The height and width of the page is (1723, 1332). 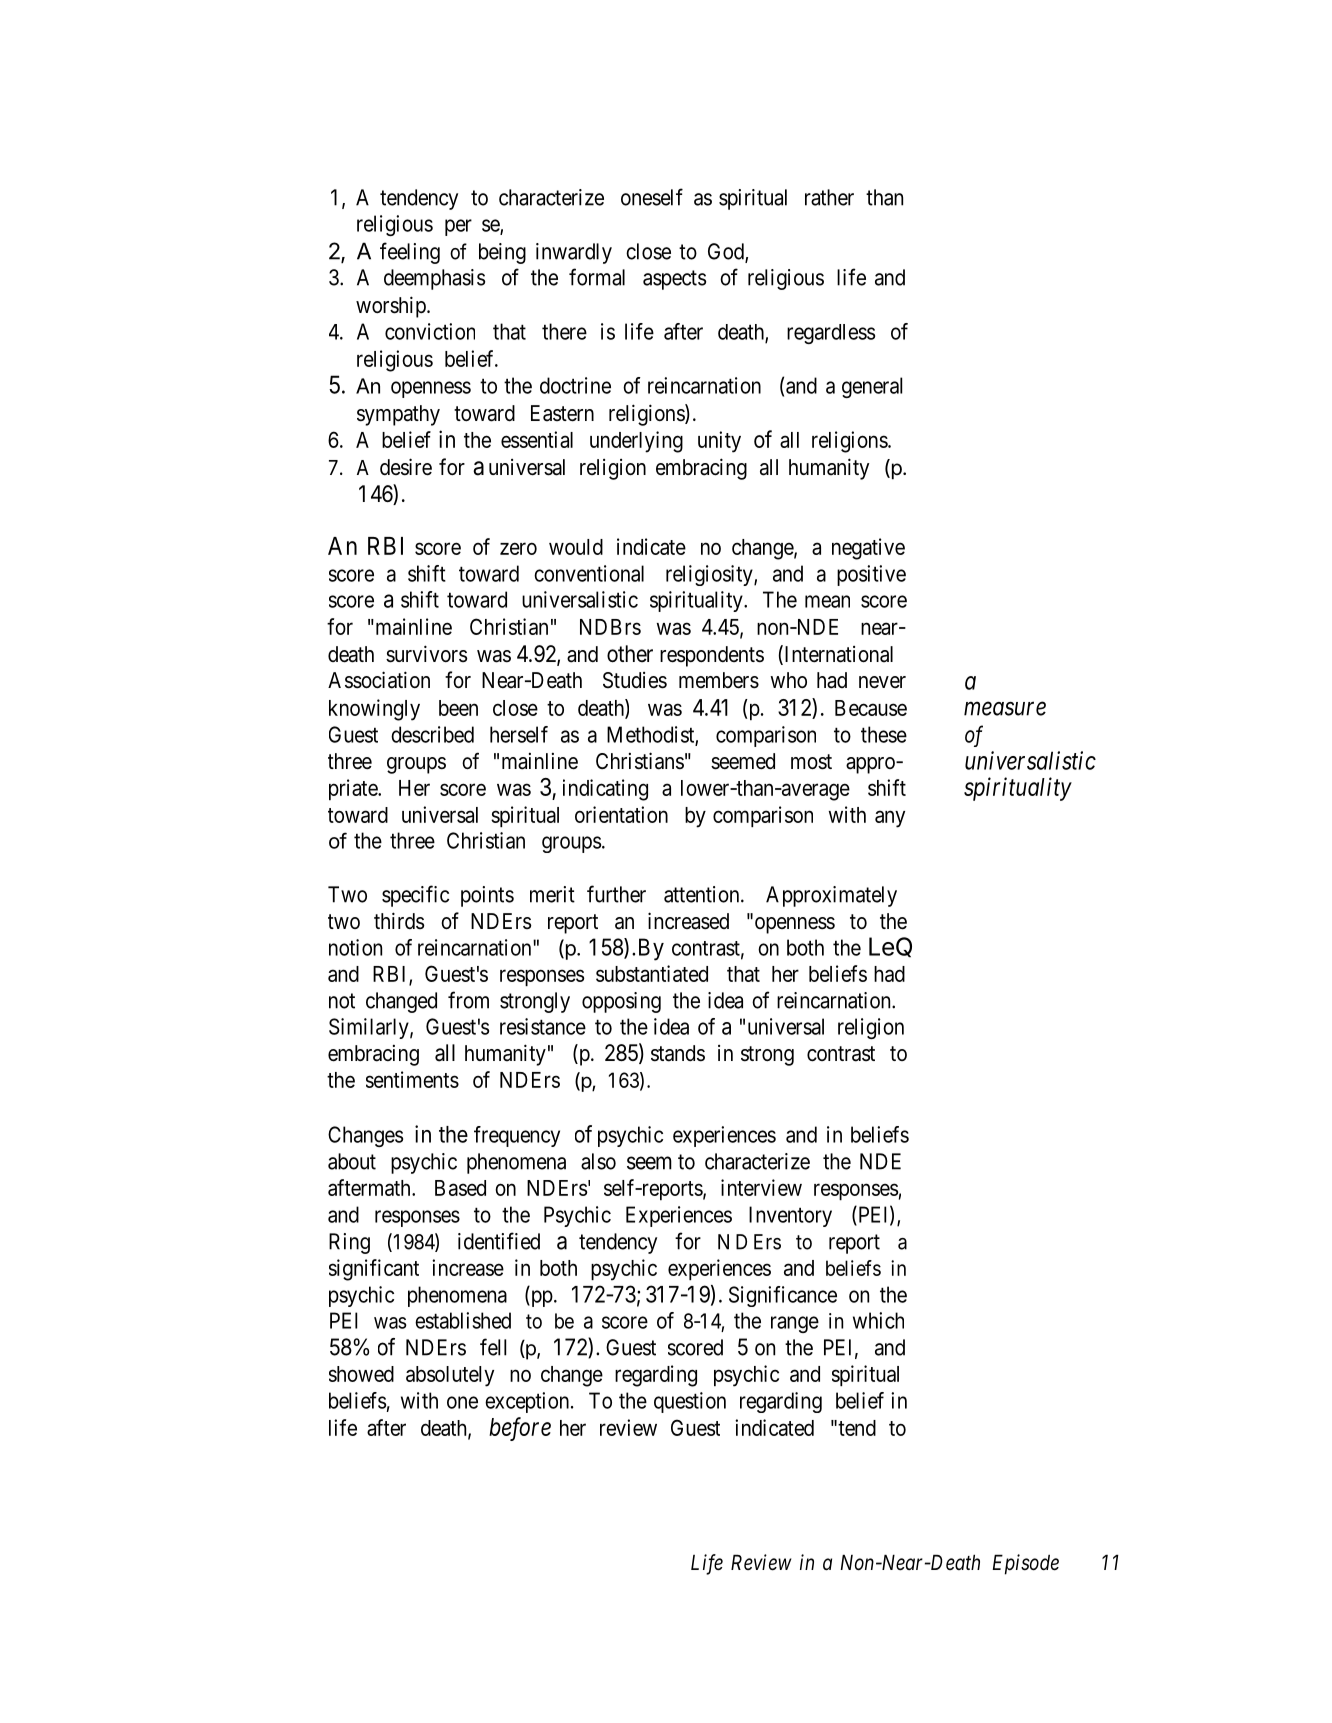 I want to click on sentiments, so click(x=412, y=1079).
